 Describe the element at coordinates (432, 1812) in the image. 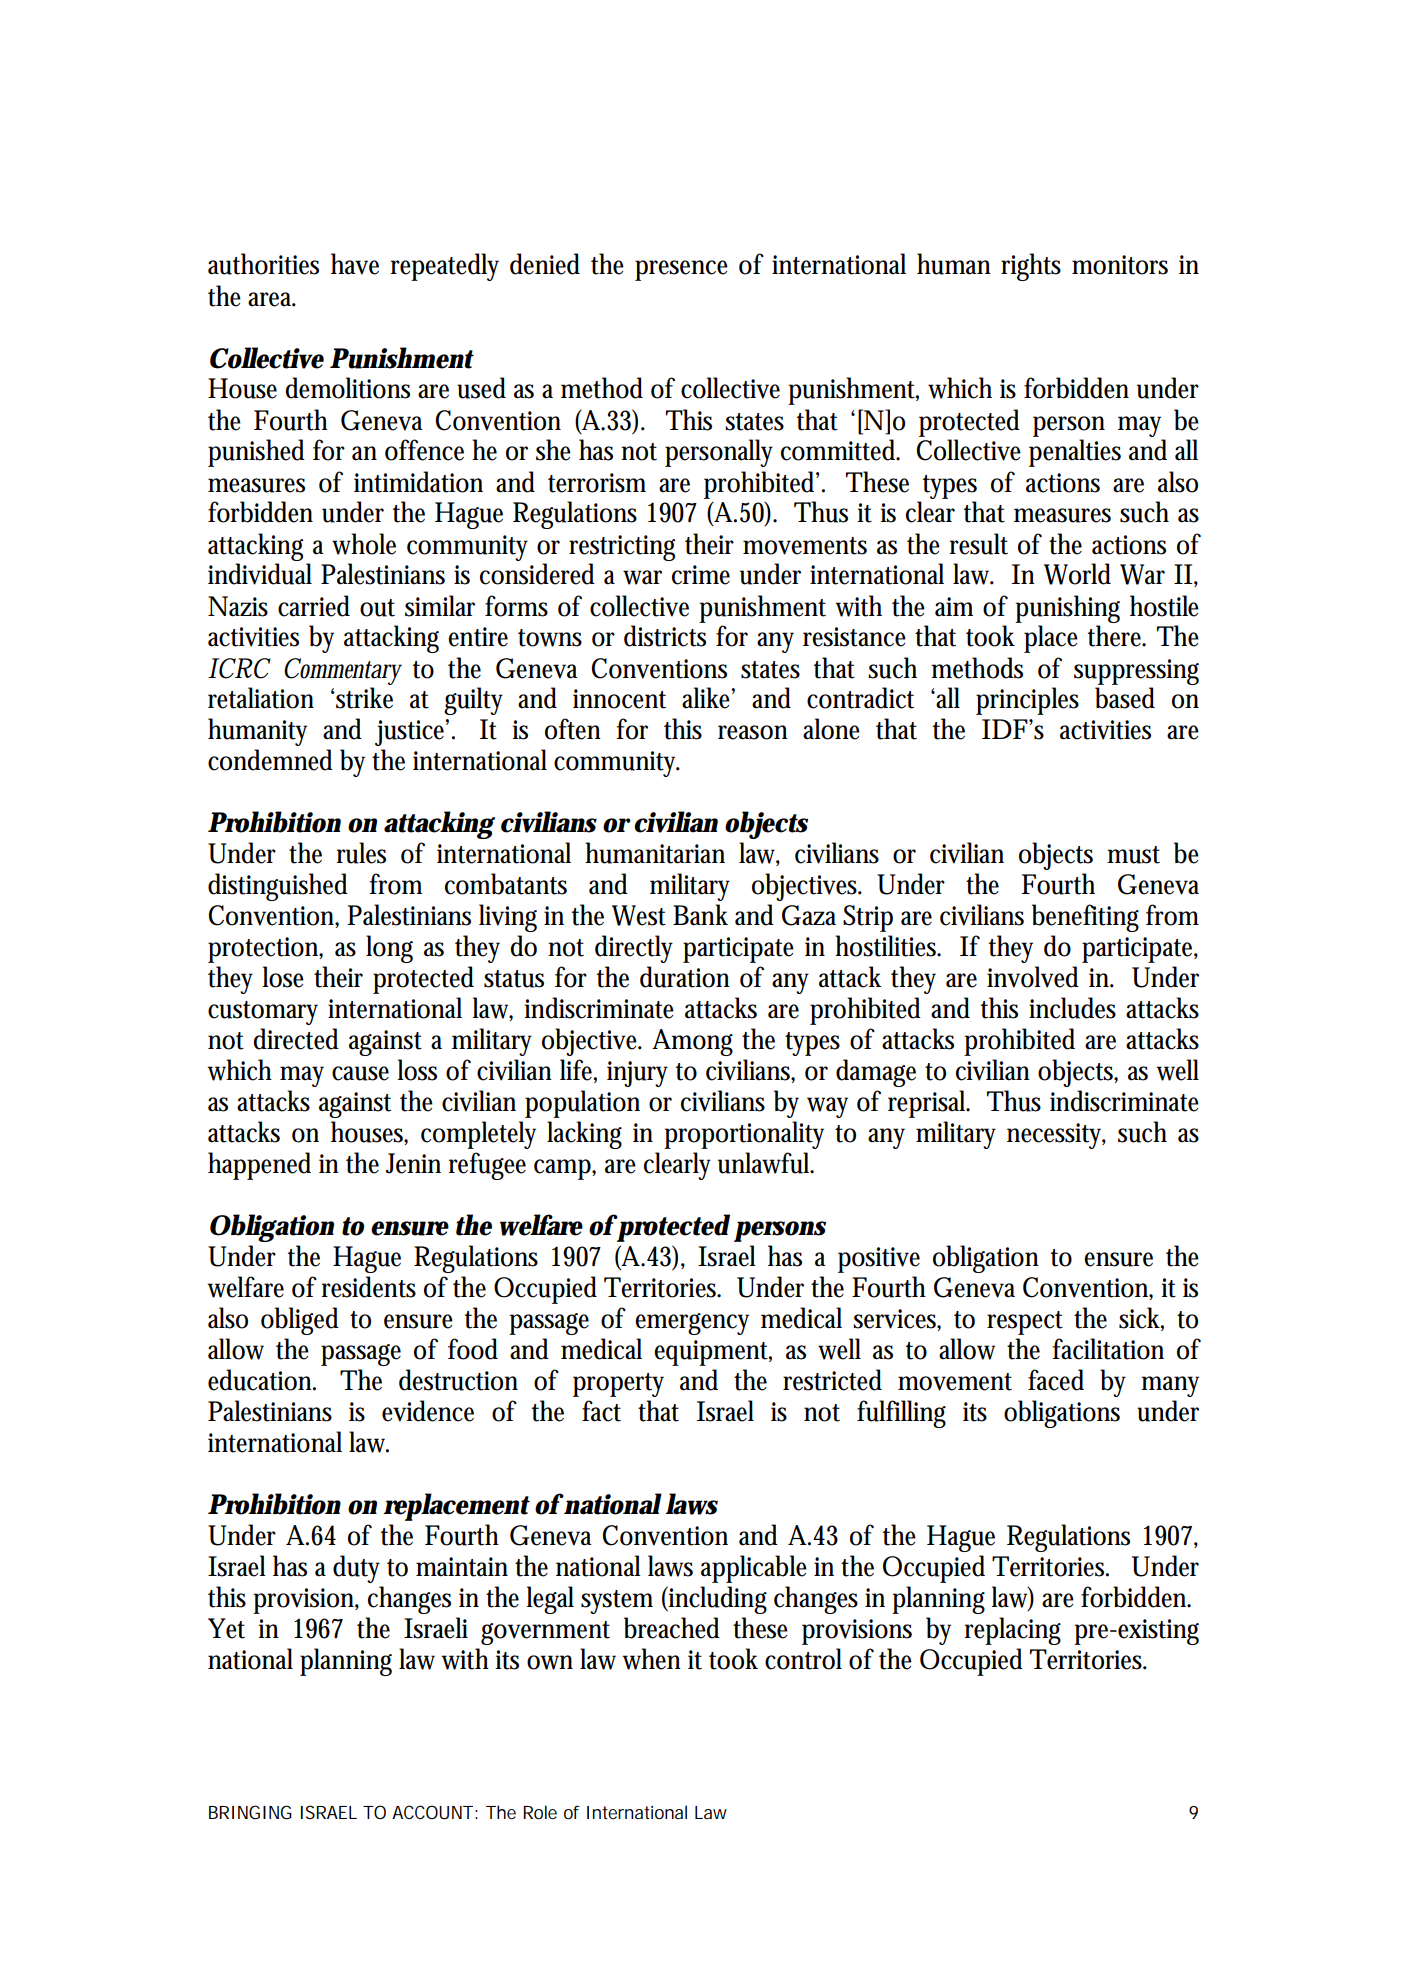

I see `ACCOUNT` at that location.
